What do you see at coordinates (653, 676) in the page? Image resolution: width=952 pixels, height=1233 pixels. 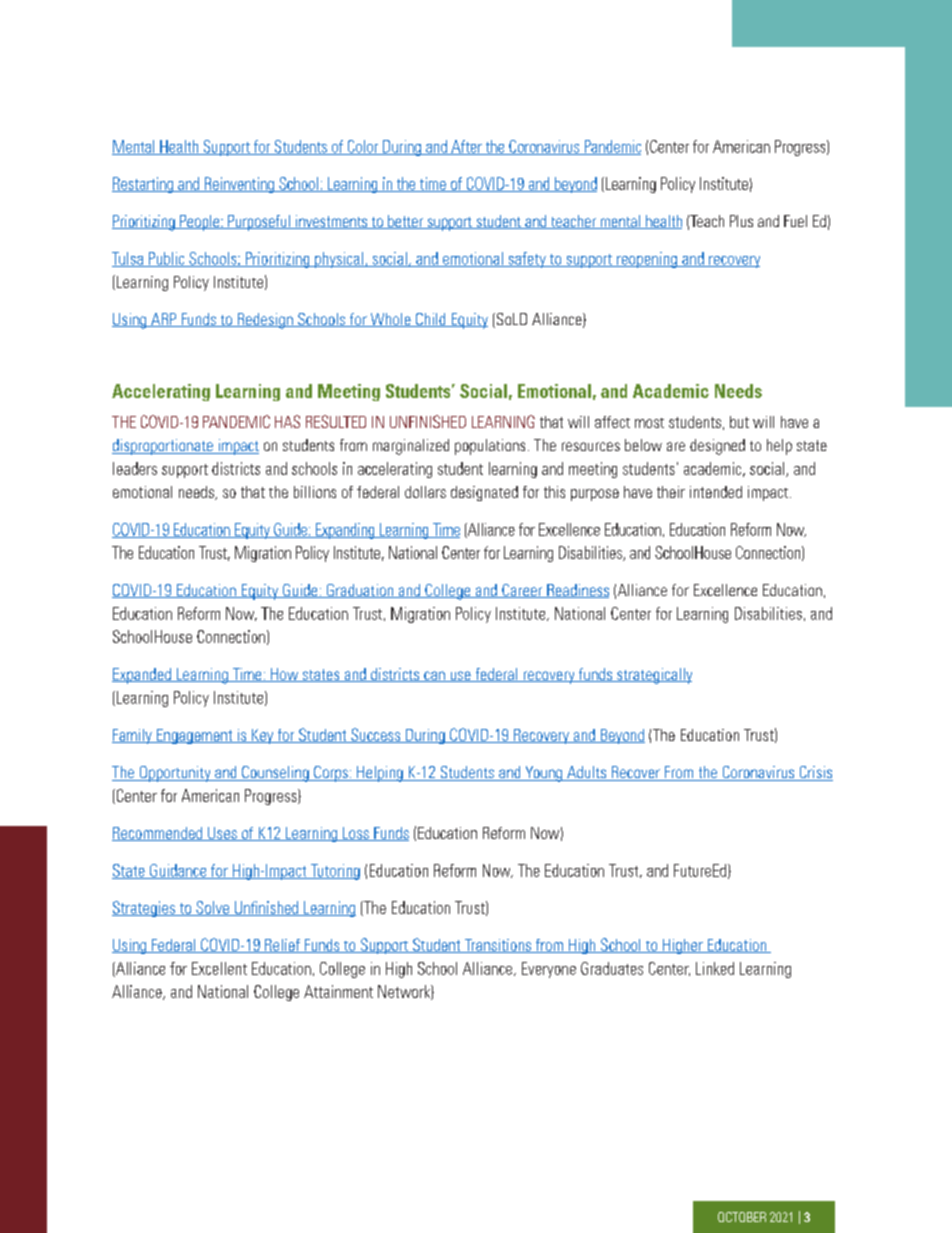 I see `strategically` at bounding box center [653, 676].
